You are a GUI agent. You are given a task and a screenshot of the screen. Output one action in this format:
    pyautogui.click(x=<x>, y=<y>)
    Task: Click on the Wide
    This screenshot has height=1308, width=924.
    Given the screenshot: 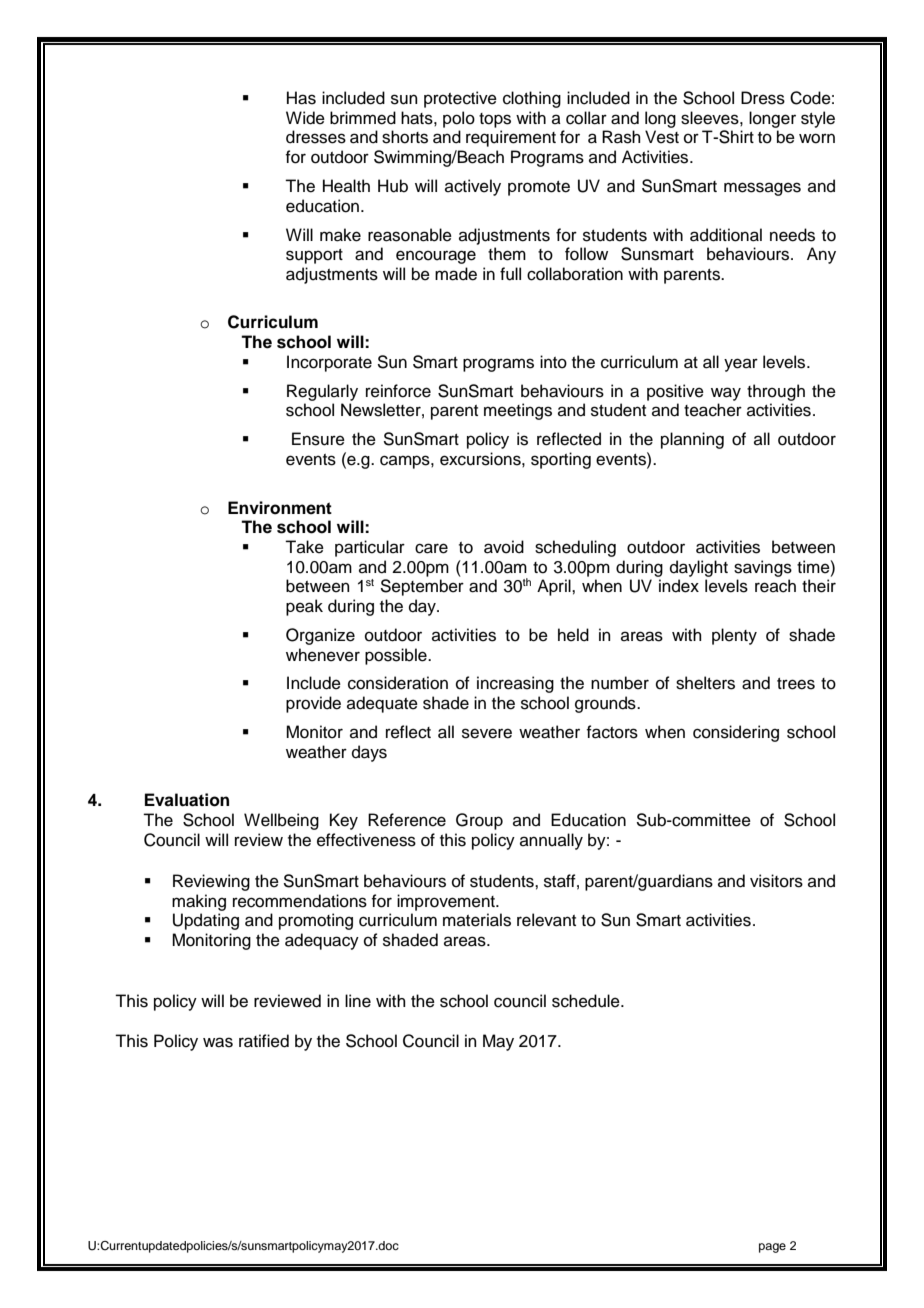 What is the action you would take?
    pyautogui.click(x=305, y=118)
